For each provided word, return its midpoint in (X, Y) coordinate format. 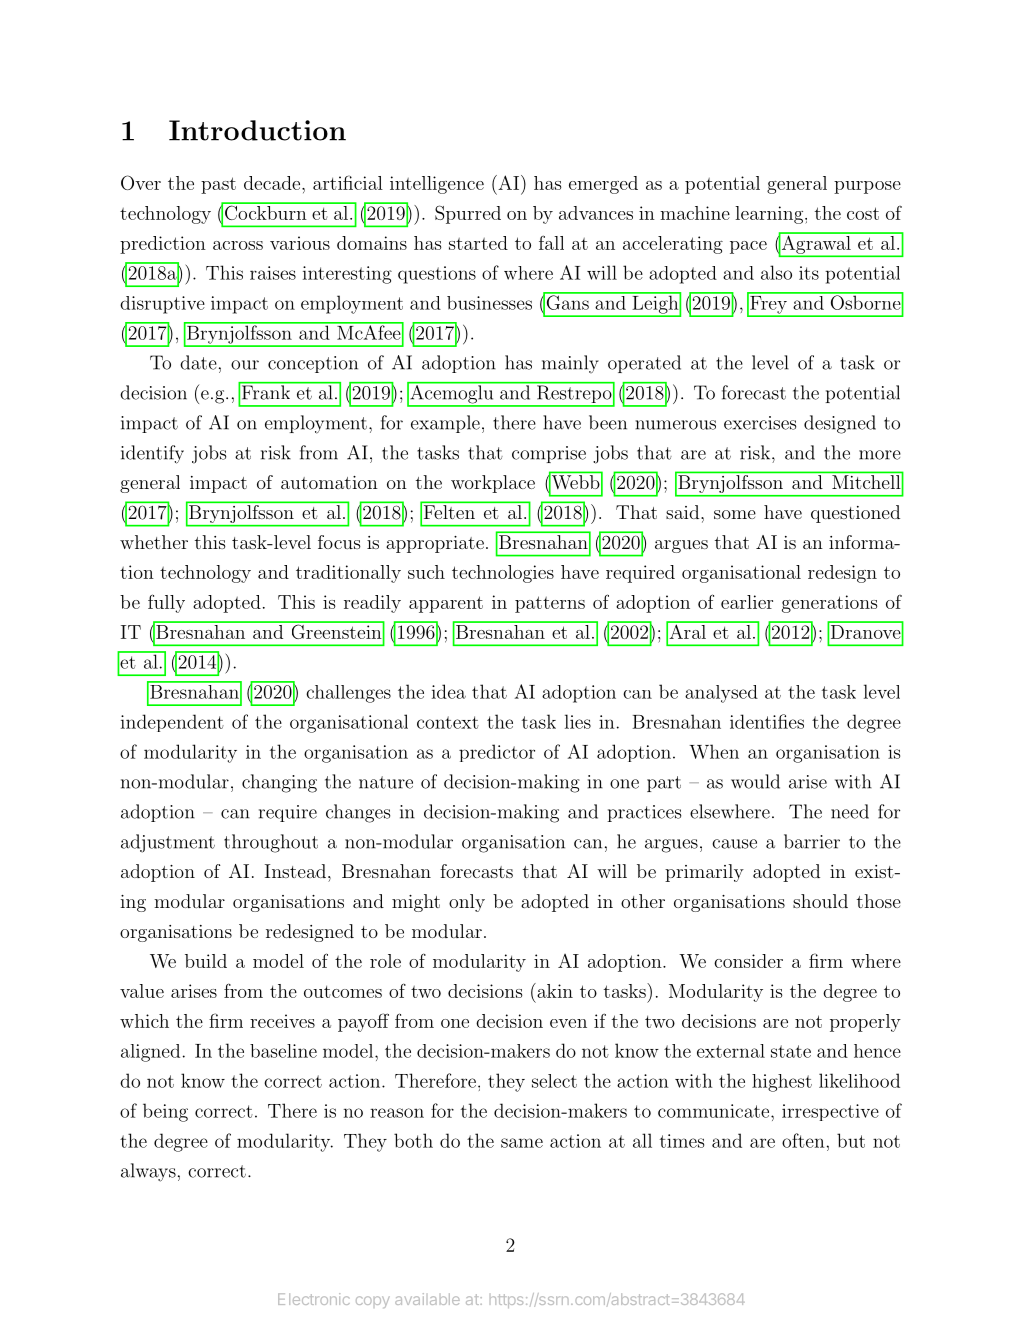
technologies (503, 574)
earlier (747, 602)
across (238, 245)
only (467, 903)
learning (769, 215)
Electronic (314, 1299)
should (820, 901)
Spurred (468, 214)
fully (166, 603)
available (427, 1299)
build (206, 961)
